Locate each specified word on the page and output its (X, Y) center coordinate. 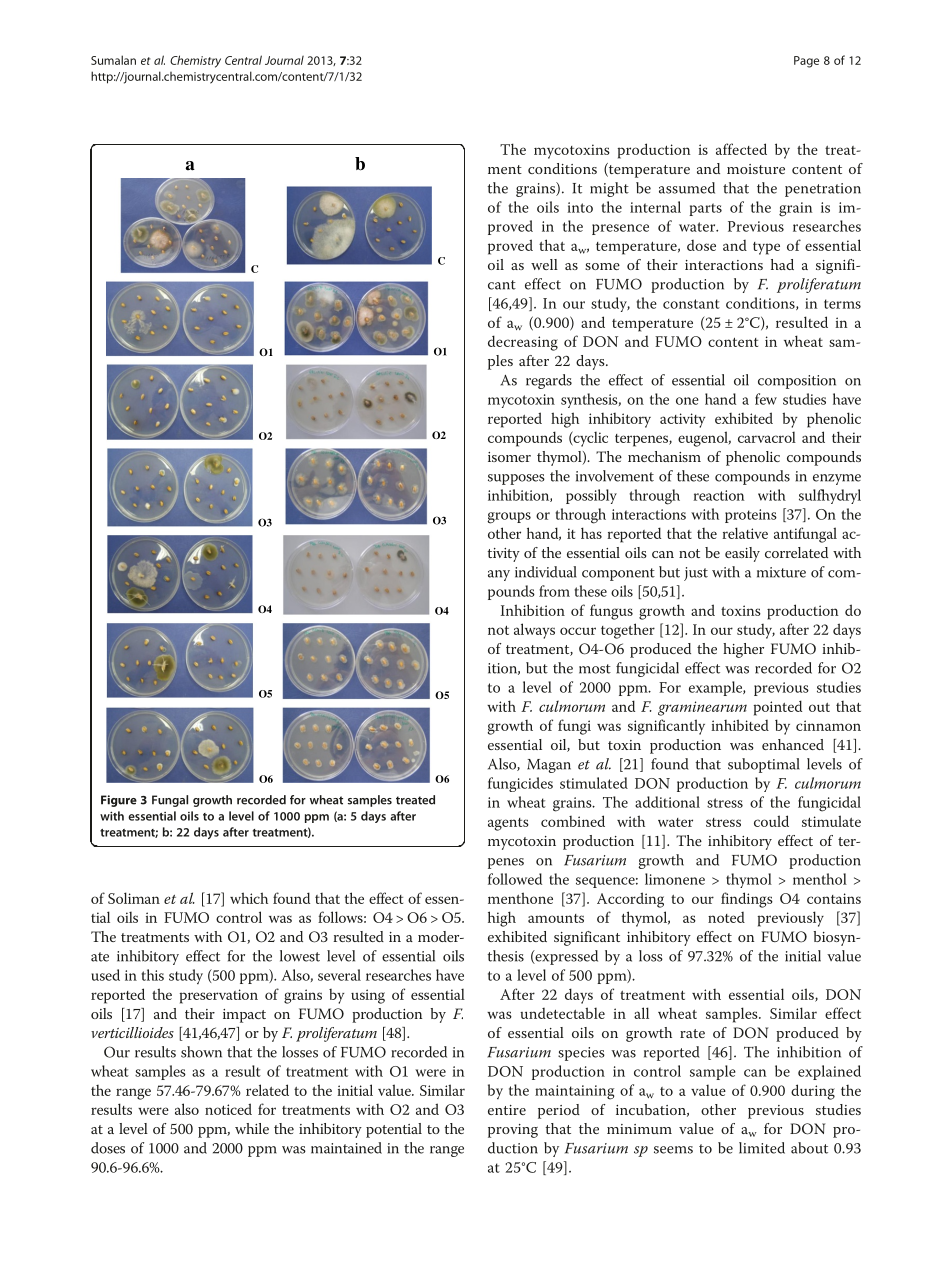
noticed (228, 1109)
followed (515, 879)
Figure (119, 801)
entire (507, 1110)
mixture (781, 572)
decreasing (523, 343)
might (609, 189)
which (249, 898)
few (766, 399)
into (580, 207)
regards (549, 381)
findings (747, 900)
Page (806, 62)
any (499, 575)
